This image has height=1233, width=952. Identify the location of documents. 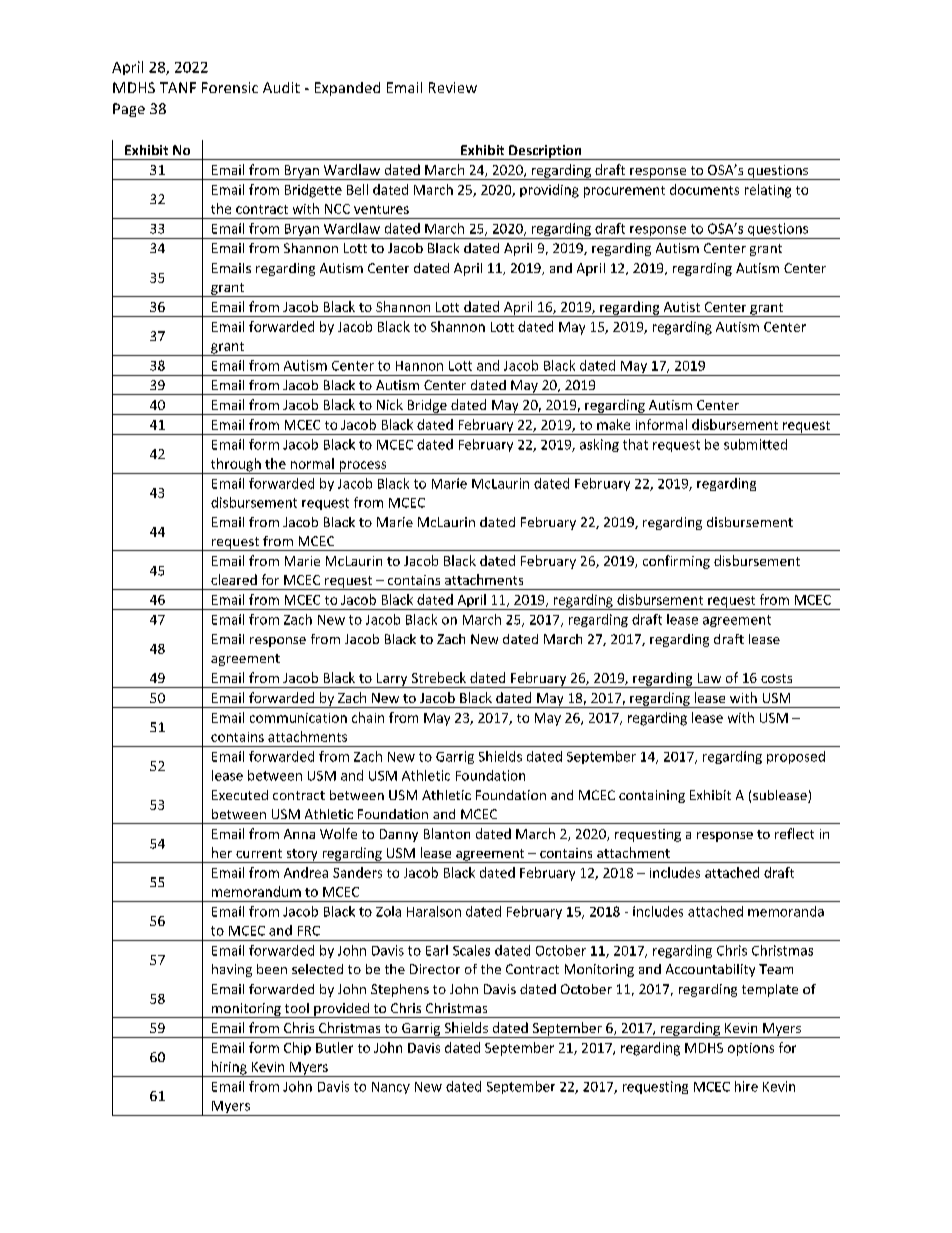
(704, 189).
